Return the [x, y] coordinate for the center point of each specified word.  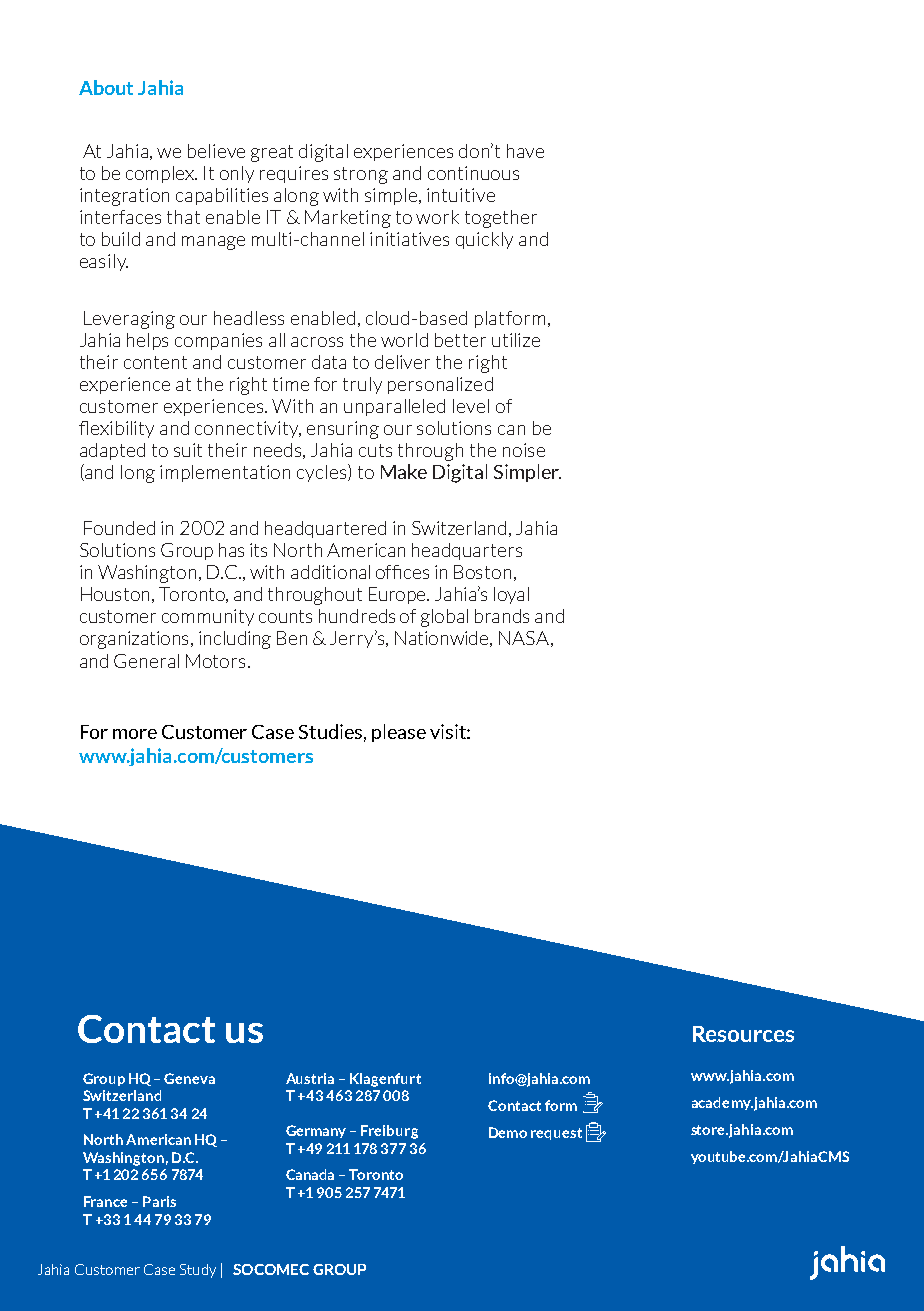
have [525, 151]
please [399, 733]
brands [502, 616]
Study [198, 1271]
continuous [473, 173]
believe [216, 151]
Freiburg [389, 1132]
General [146, 661]
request [556, 1134]
